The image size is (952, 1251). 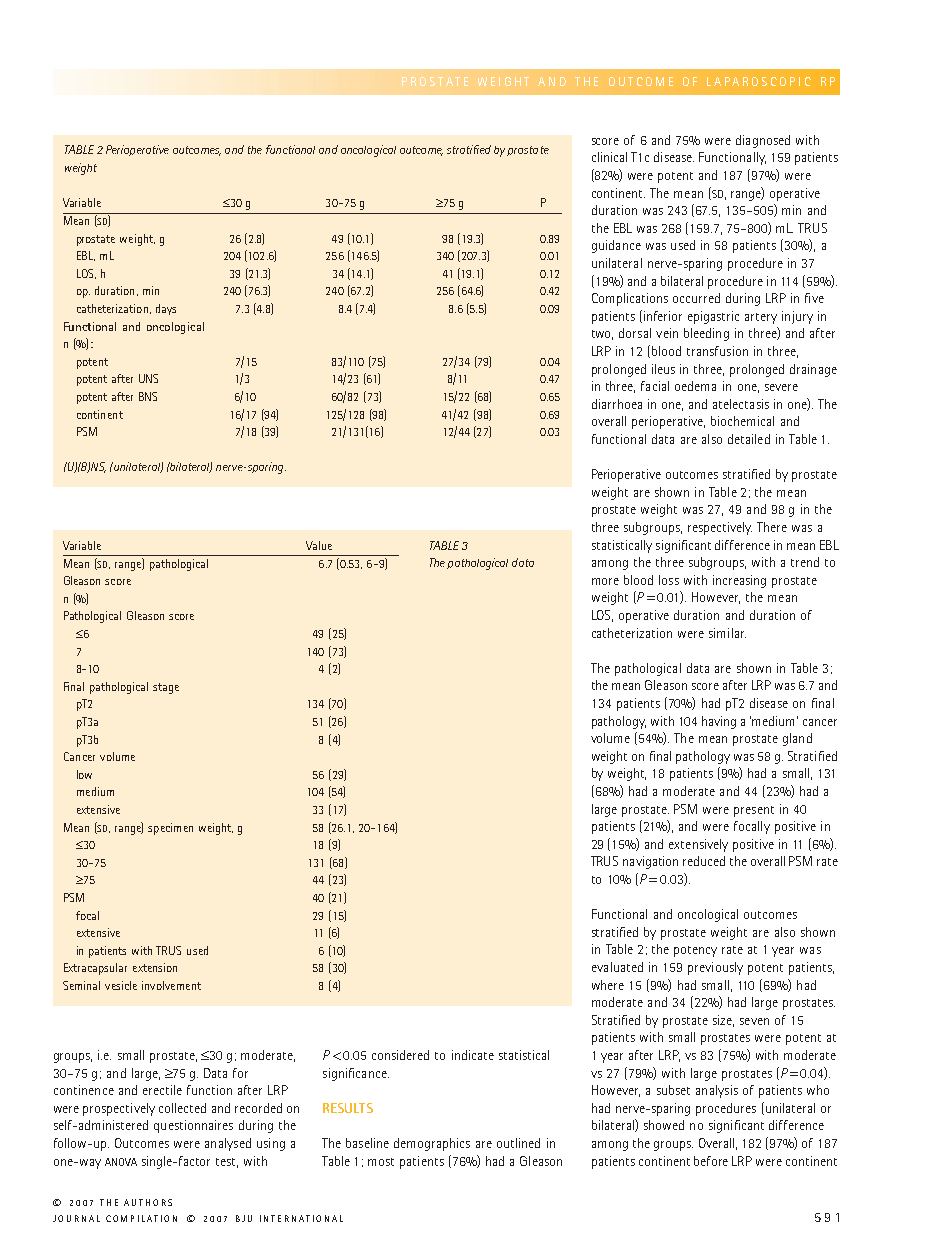 What do you see at coordinates (727, 633) in the screenshot?
I see `similar` at bounding box center [727, 633].
